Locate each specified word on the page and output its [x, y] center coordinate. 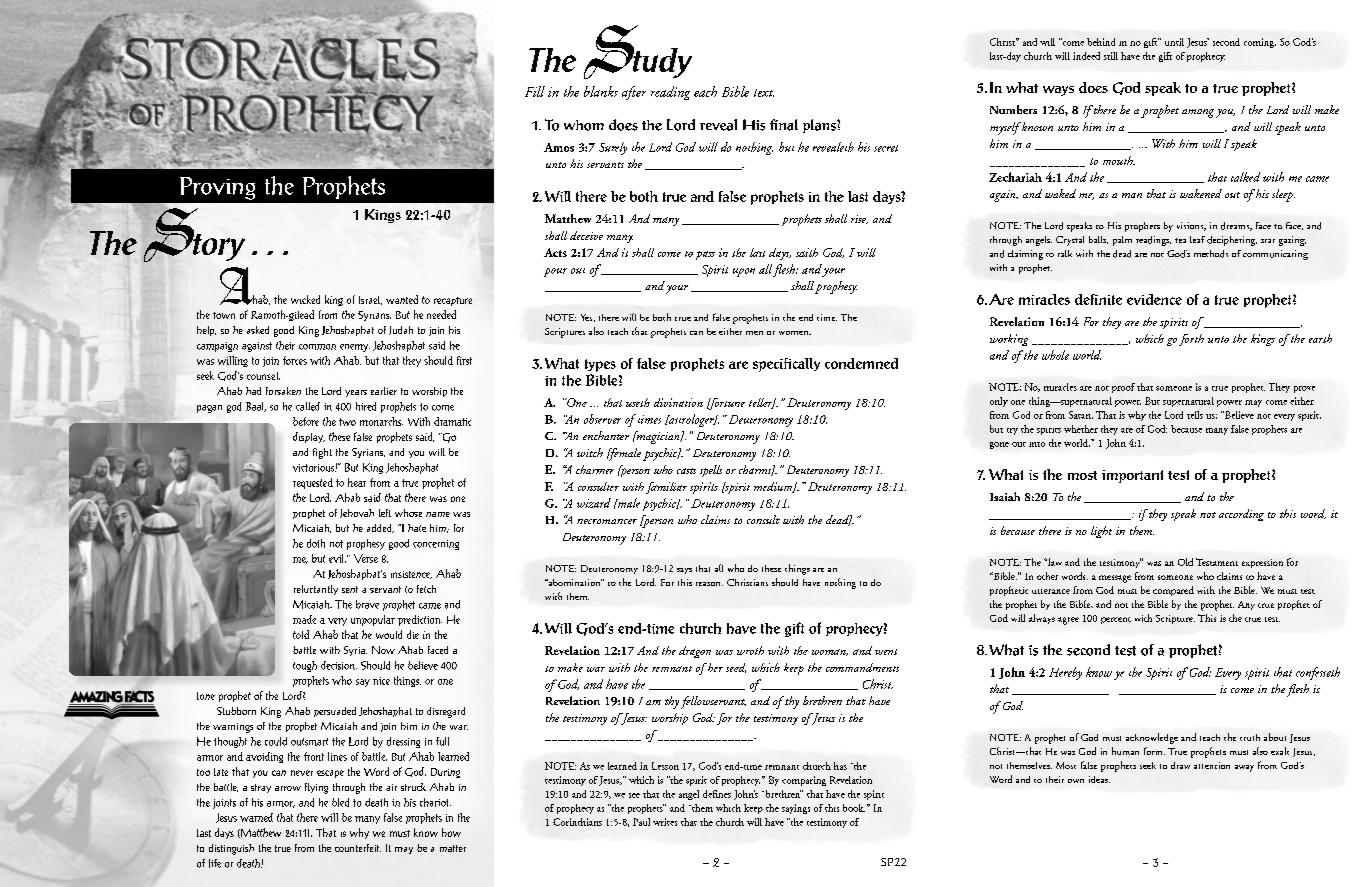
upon [744, 272]
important [1132, 476]
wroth [750, 650]
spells [711, 471]
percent [1116, 620]
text [764, 93]
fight [322, 453]
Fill [535, 91]
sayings [796, 809]
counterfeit [358, 848]
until [1174, 42]
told [301, 634]
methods [1211, 254]
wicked [305, 299]
